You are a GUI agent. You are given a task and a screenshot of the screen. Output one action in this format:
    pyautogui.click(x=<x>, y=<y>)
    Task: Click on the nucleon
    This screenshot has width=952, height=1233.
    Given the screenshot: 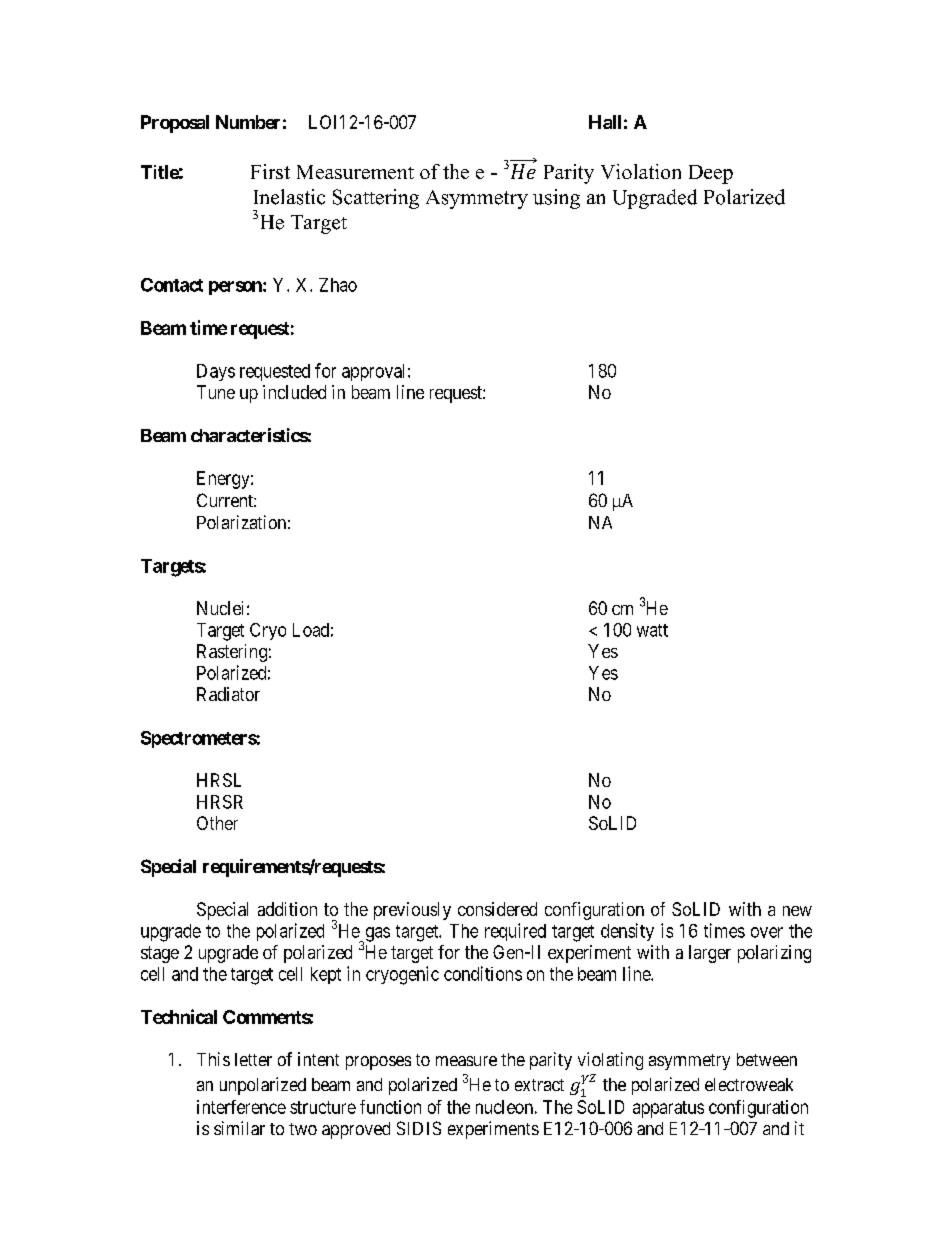 What is the action you would take?
    pyautogui.click(x=504, y=1107)
